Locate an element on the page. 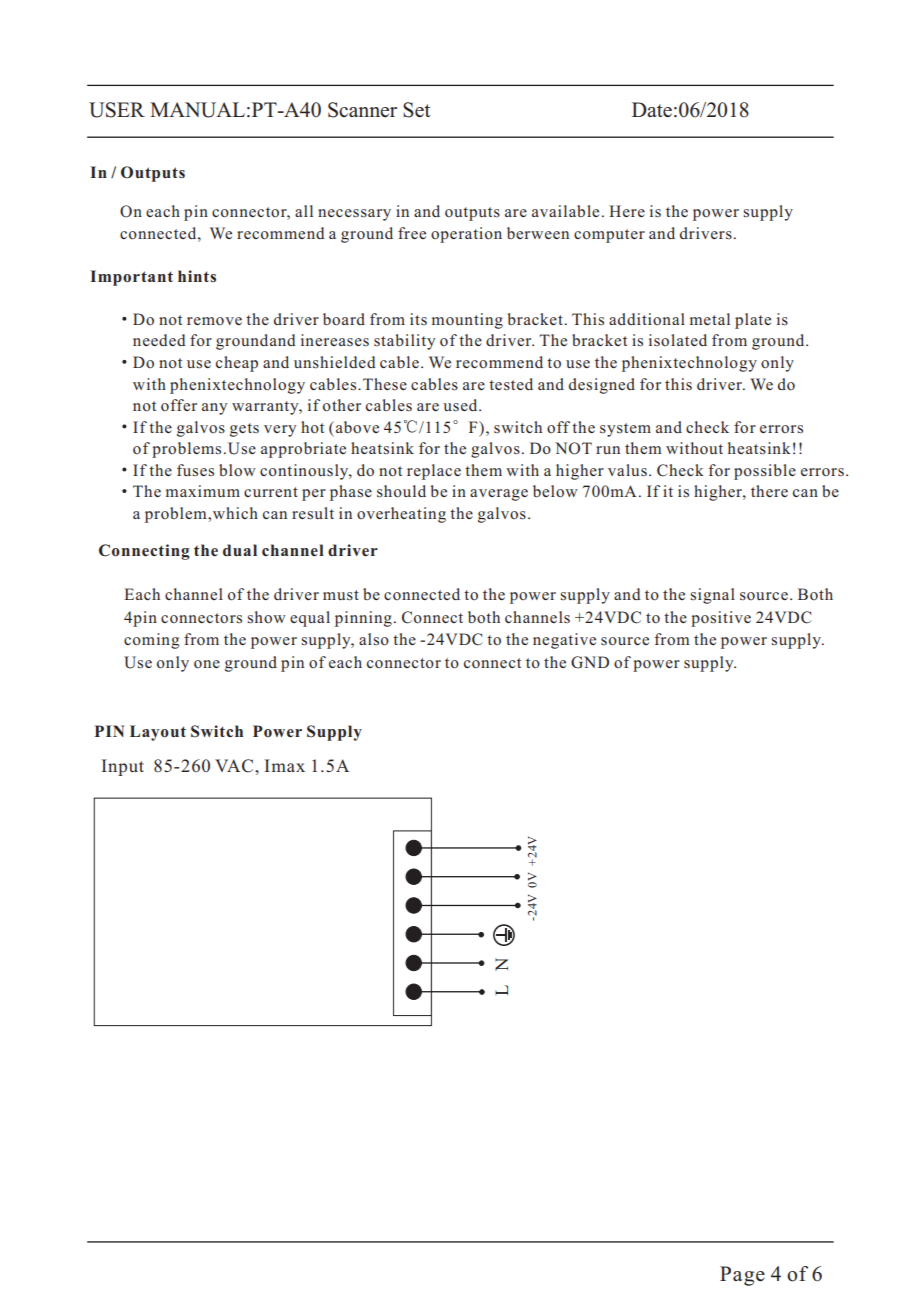 The height and width of the image is (1308, 924). positive is located at coordinates (721, 619).
